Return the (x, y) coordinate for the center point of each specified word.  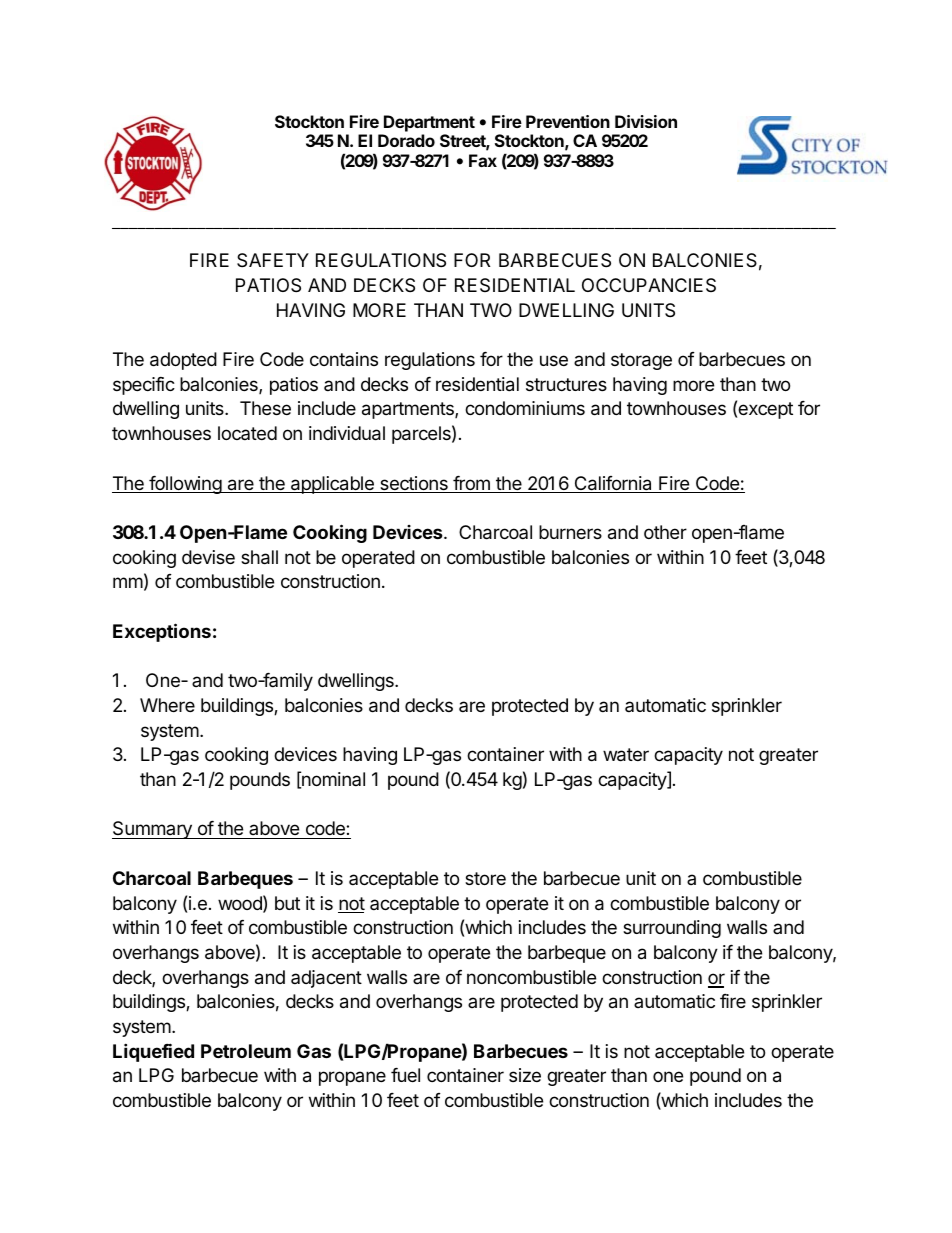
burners (570, 532)
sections (414, 484)
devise (208, 557)
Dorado (406, 140)
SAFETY (273, 260)
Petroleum (246, 1051)
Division (646, 121)
